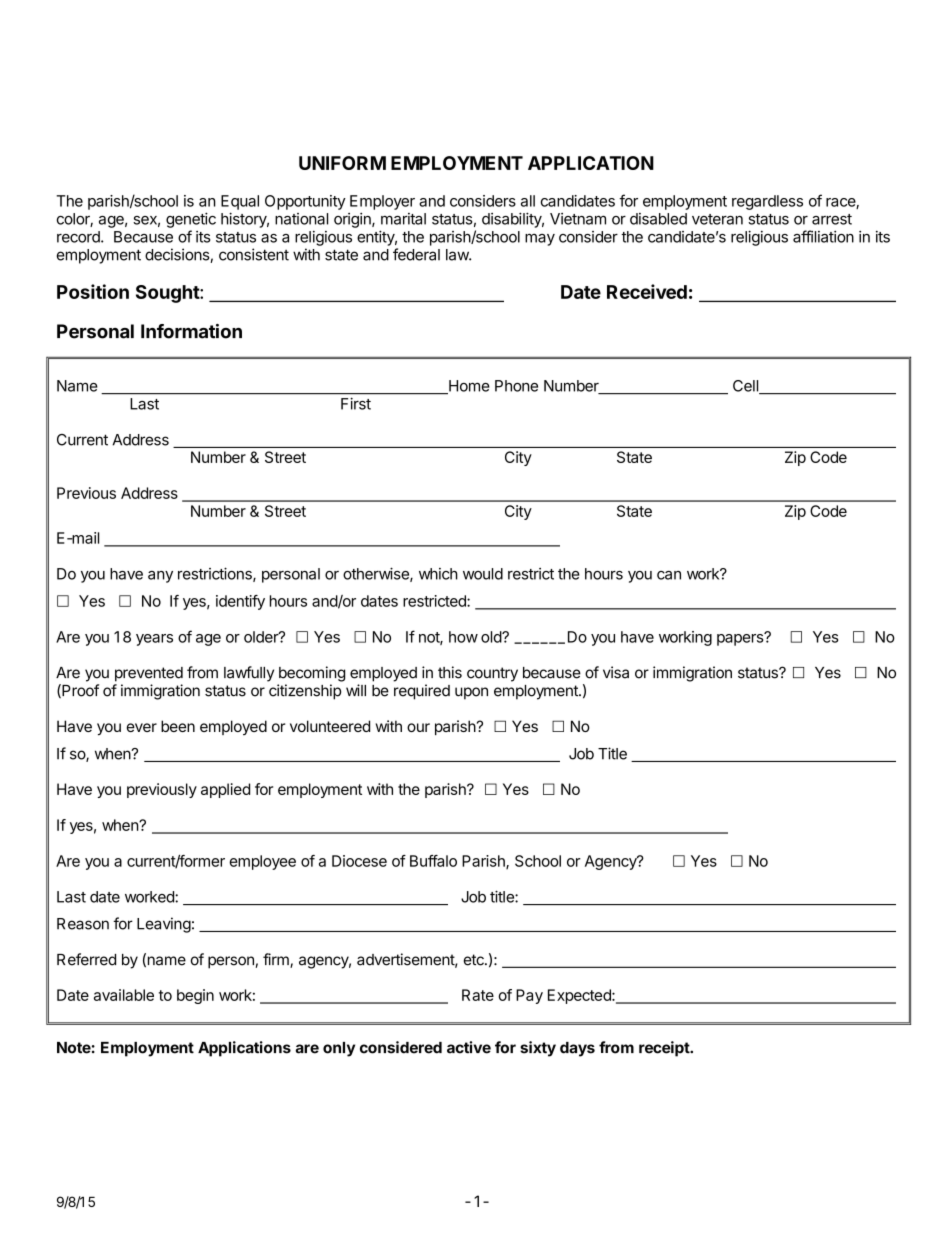  I want to click on begin, so click(195, 996).
